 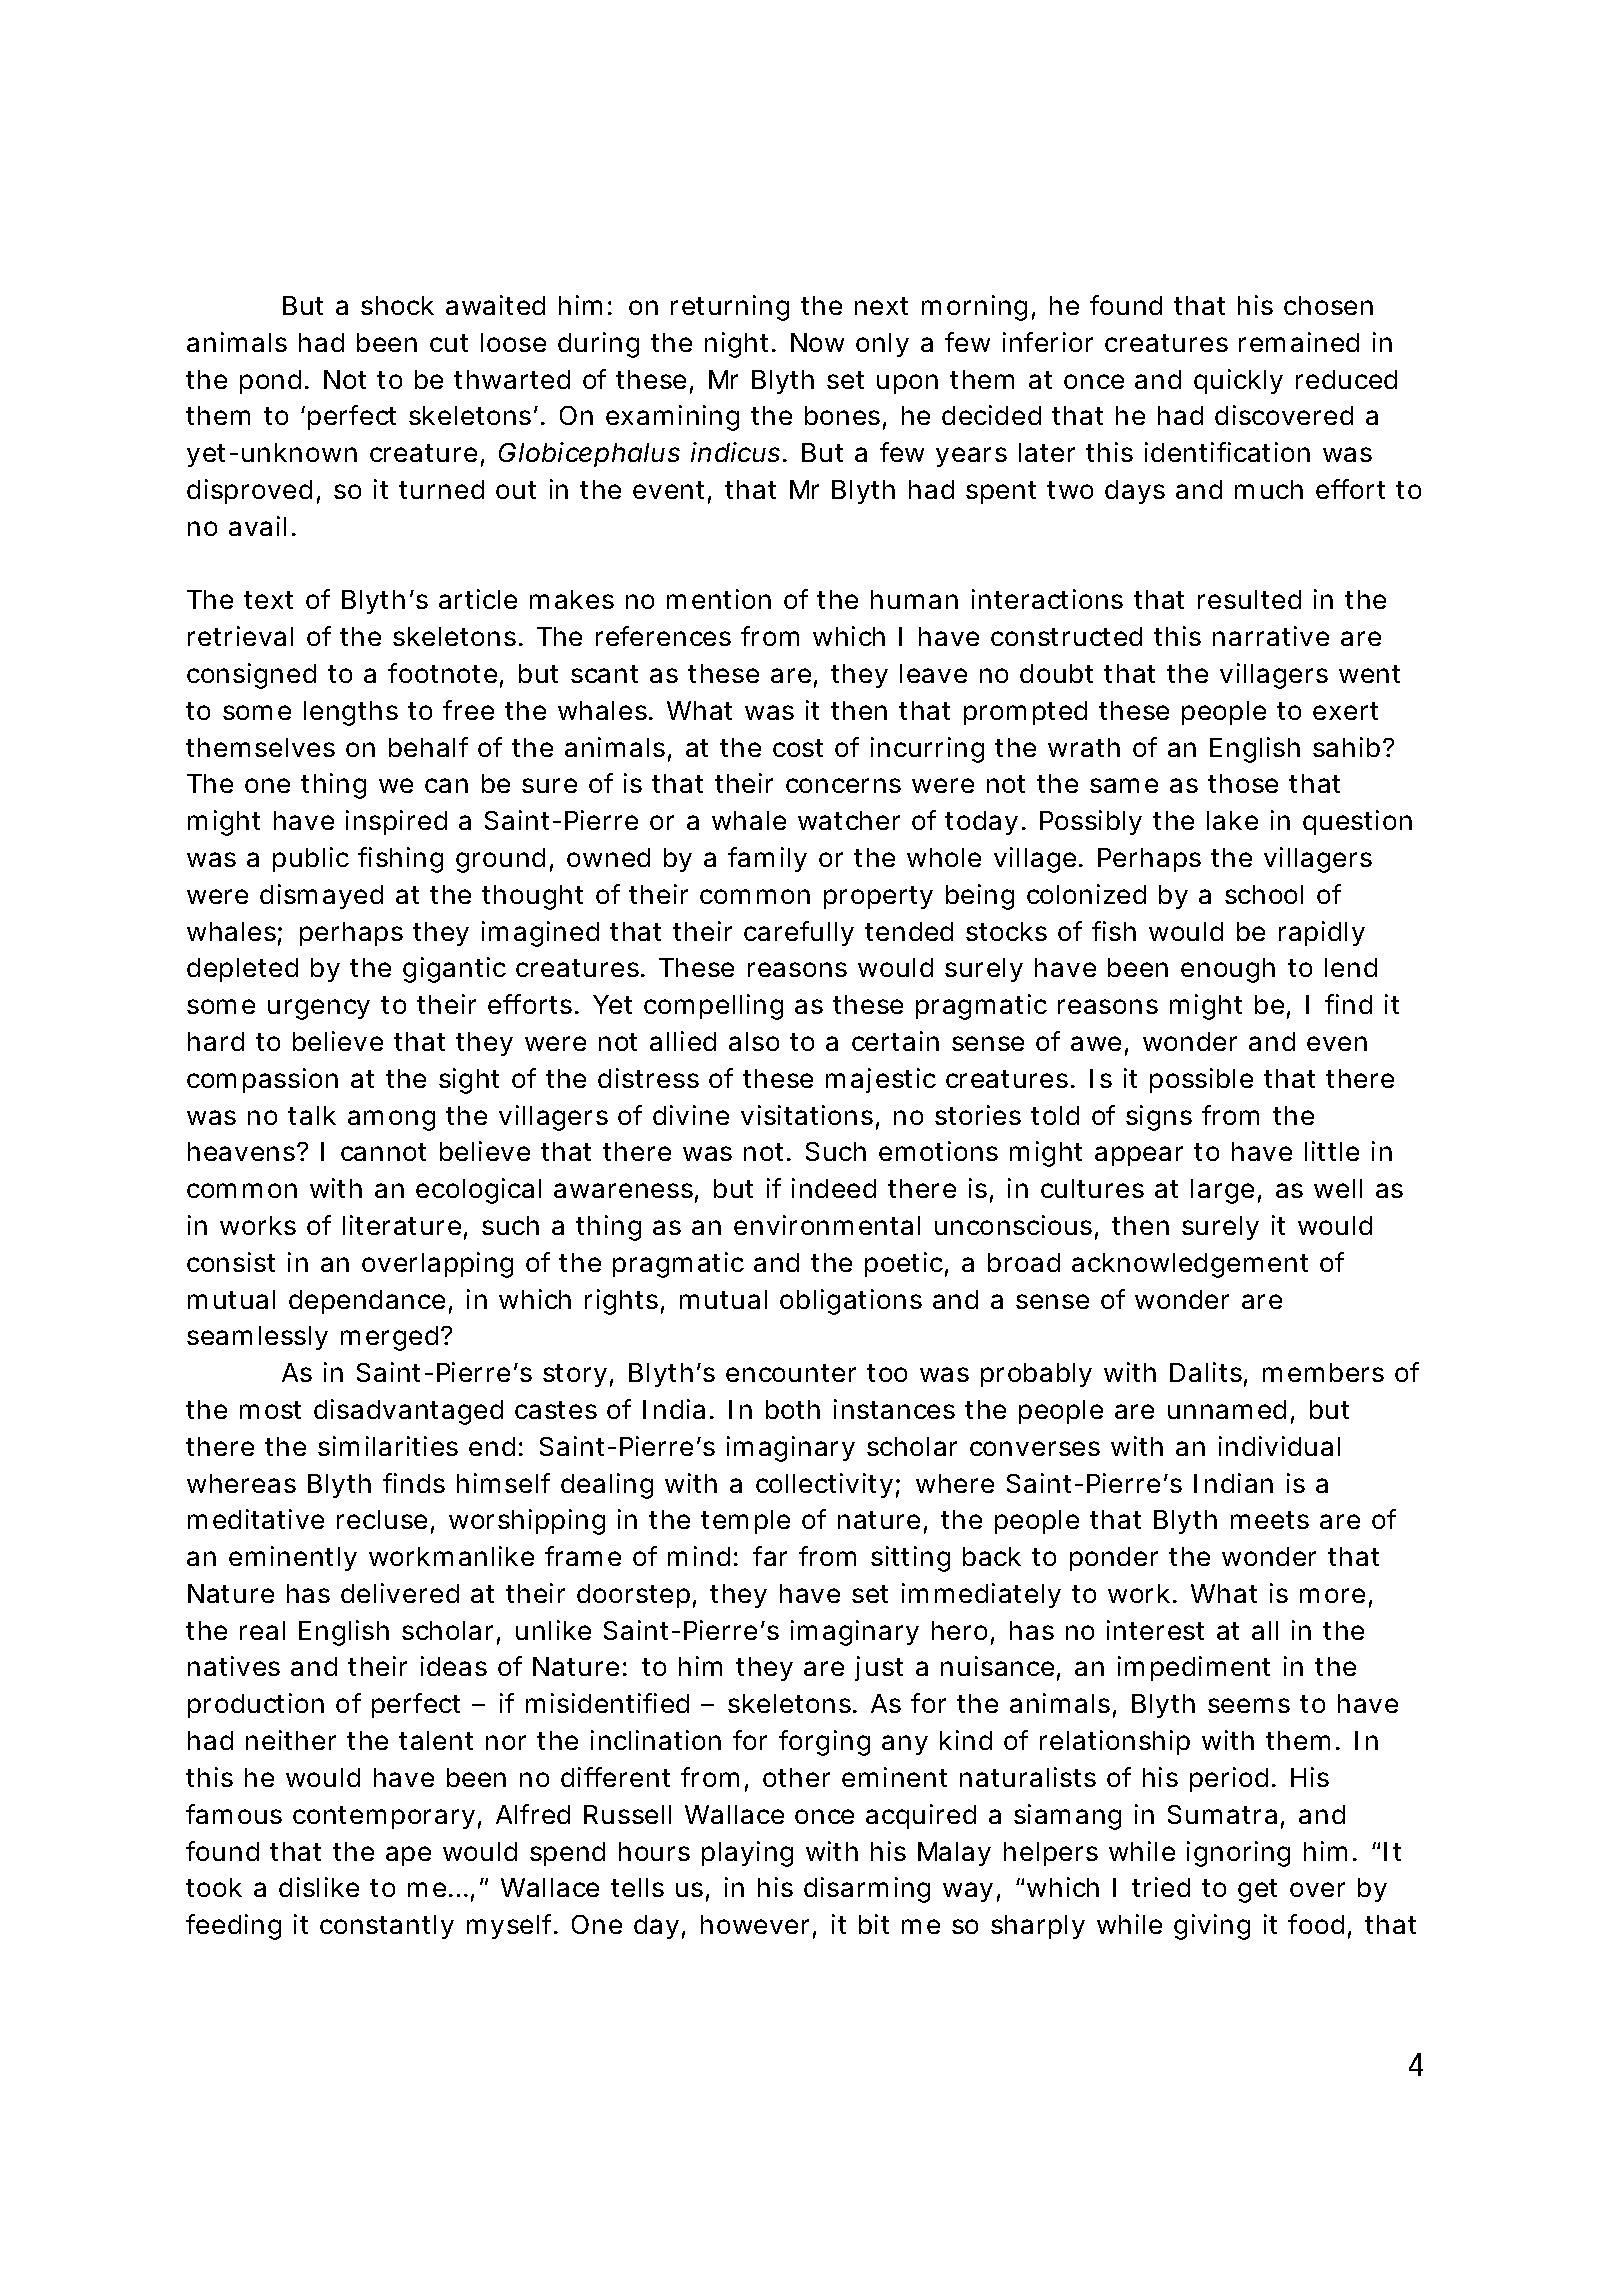 I want to click on shock, so click(x=397, y=305).
